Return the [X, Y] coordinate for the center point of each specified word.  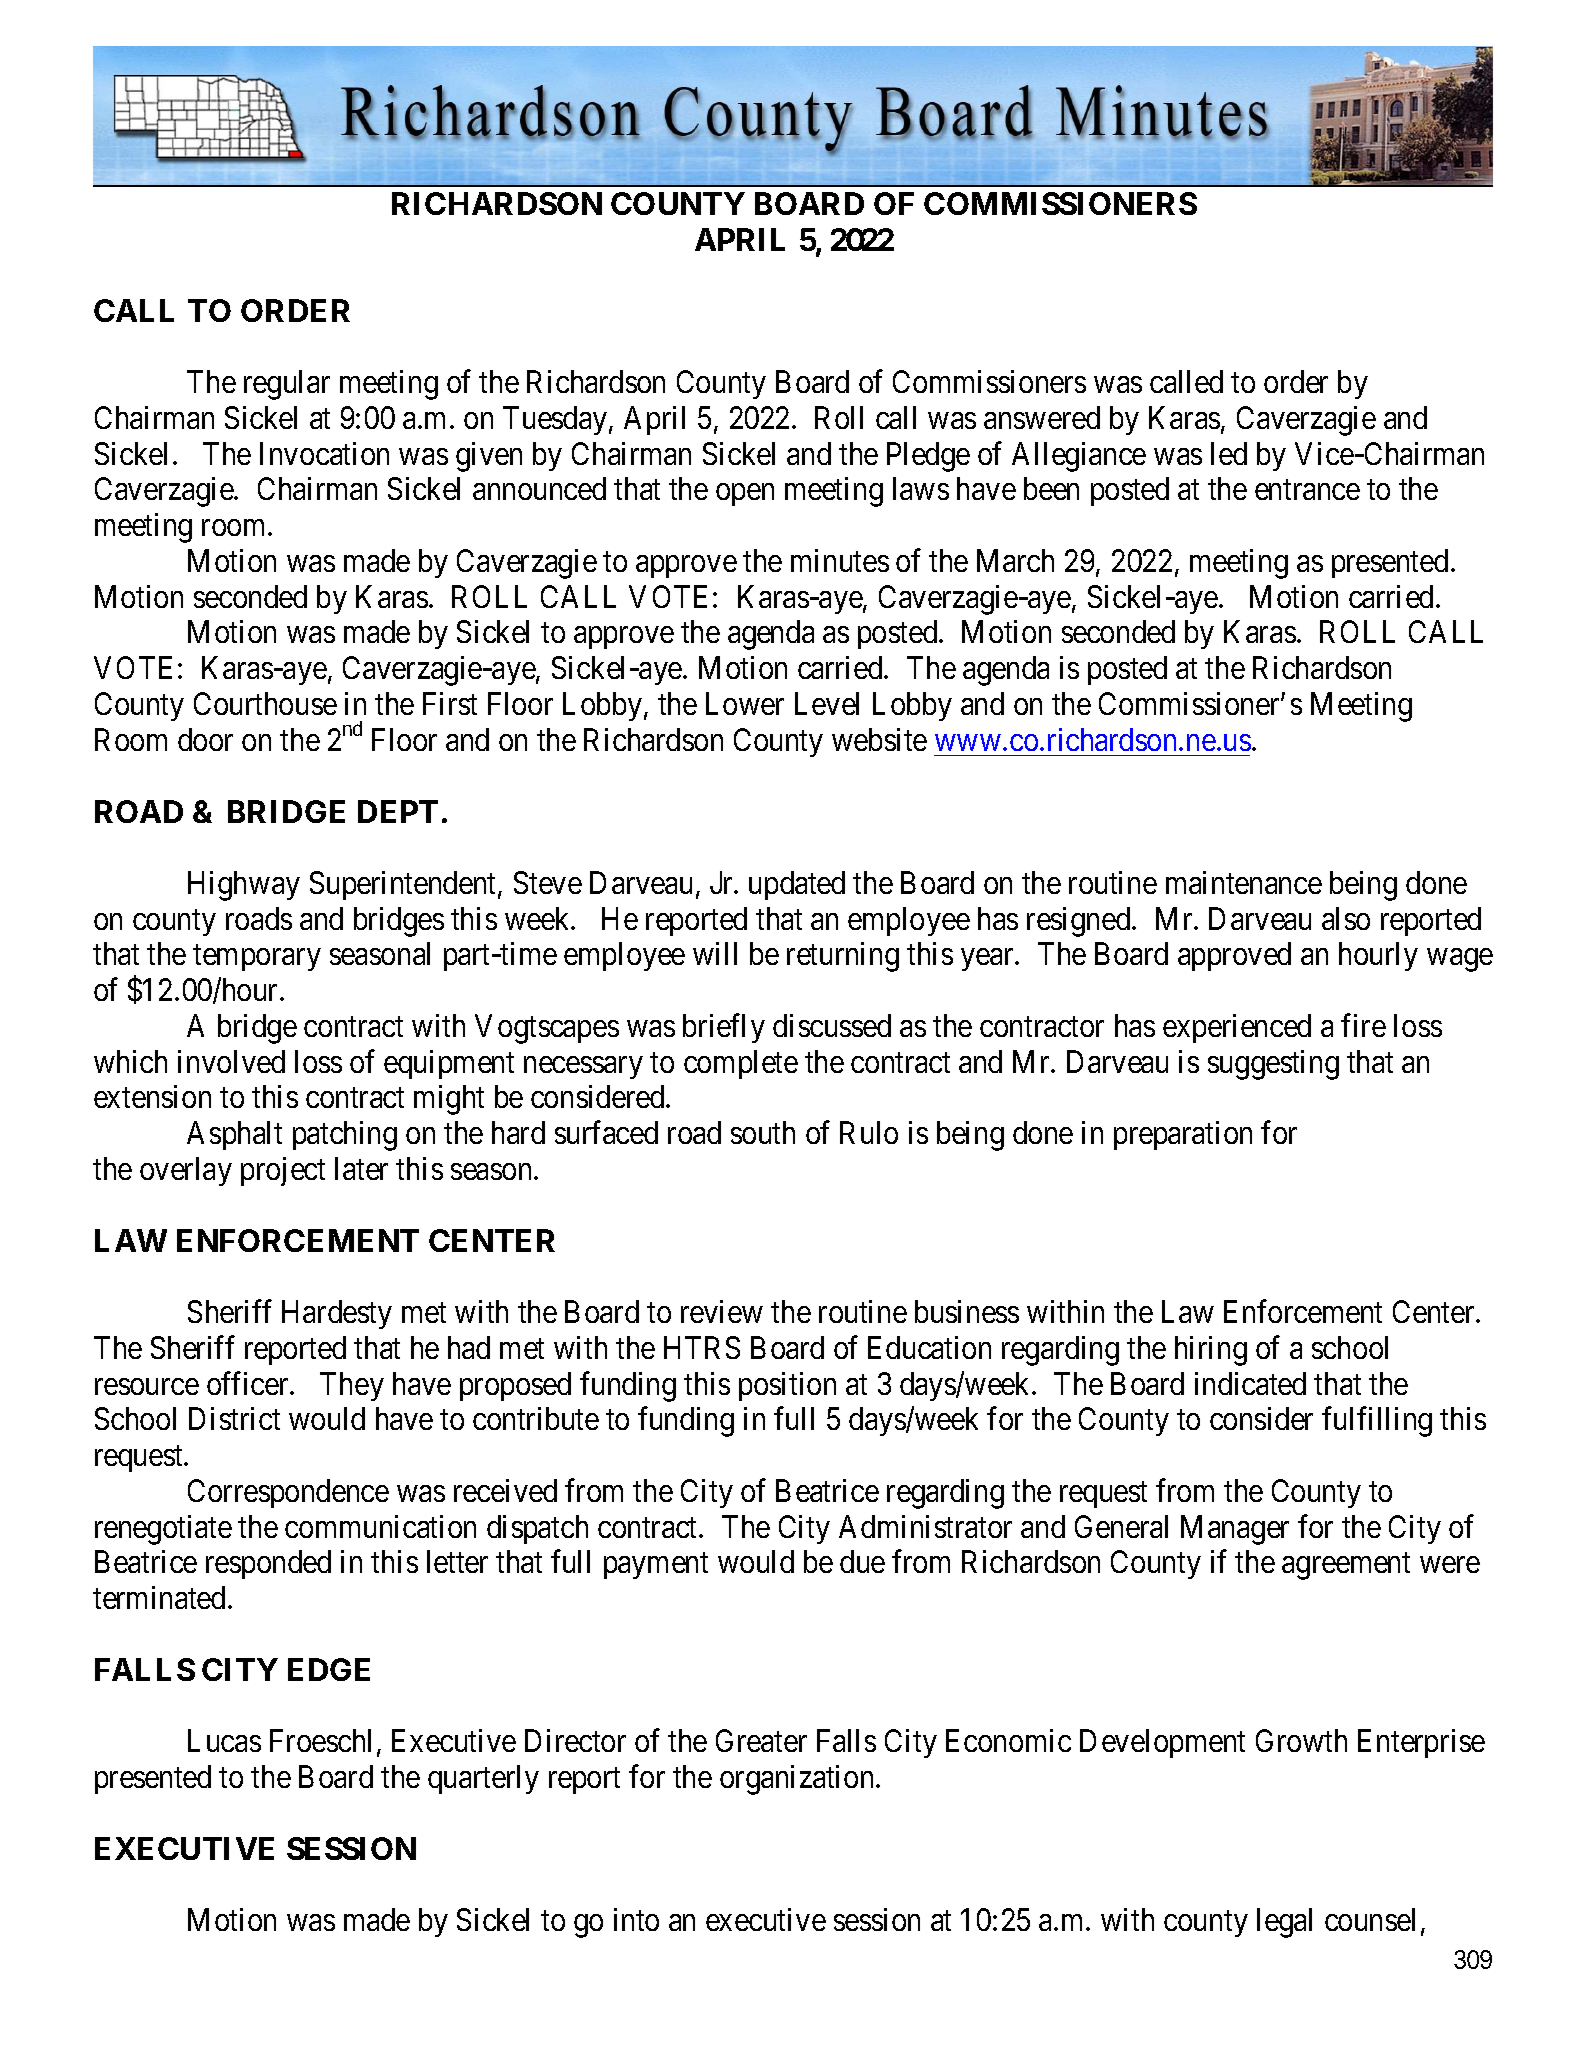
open [745, 495]
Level [827, 703]
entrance [1307, 490]
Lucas [224, 1741]
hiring [1211, 1351]
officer [249, 1383]
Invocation [324, 453]
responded [268, 1564]
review [722, 1311]
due [862, 1561]
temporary [257, 958]
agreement [1346, 1566]
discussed [832, 1025]
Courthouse [265, 703]
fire [1363, 1025]
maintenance [1244, 882]
